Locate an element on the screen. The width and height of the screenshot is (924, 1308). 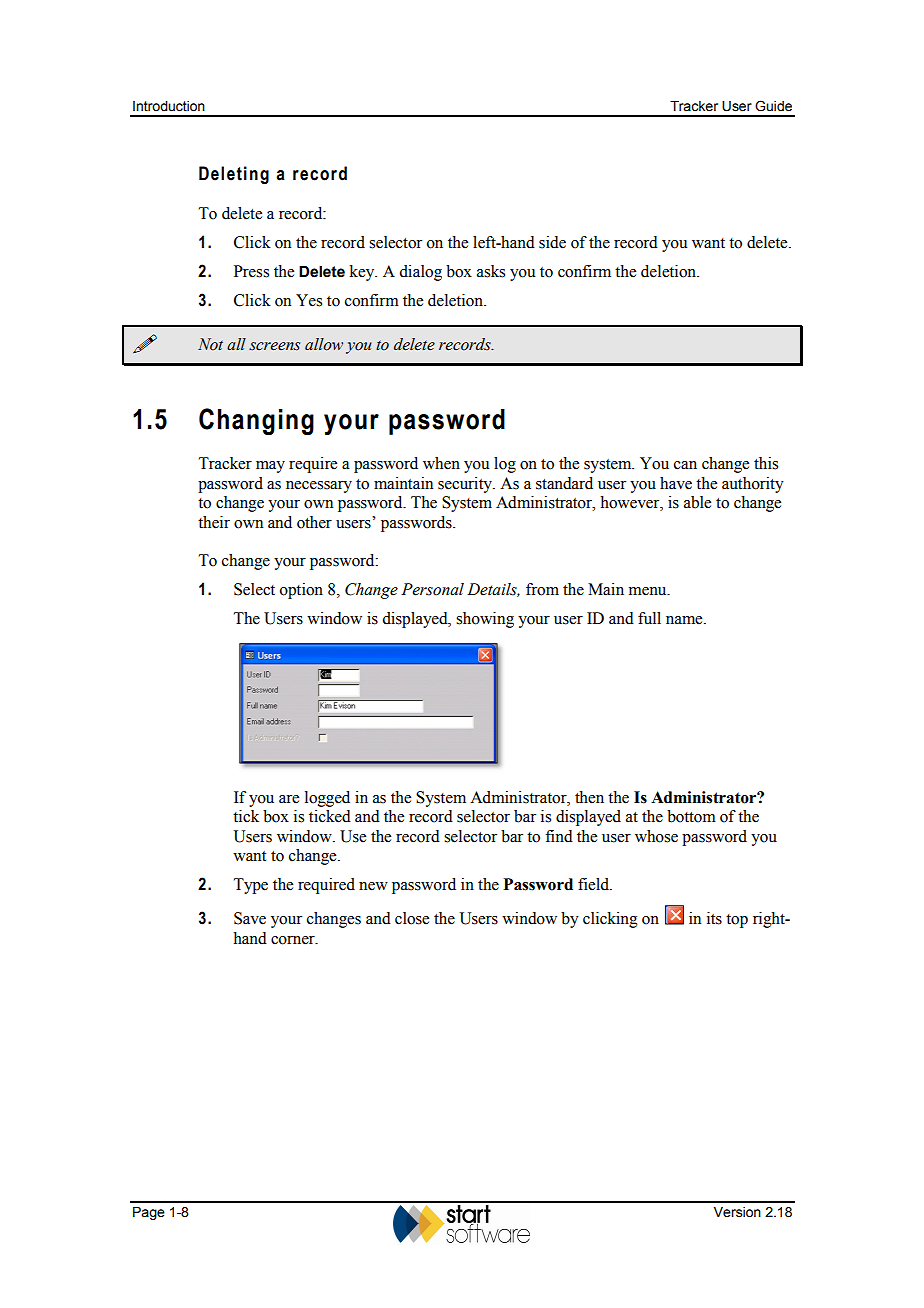
Page is located at coordinates (149, 1213).
